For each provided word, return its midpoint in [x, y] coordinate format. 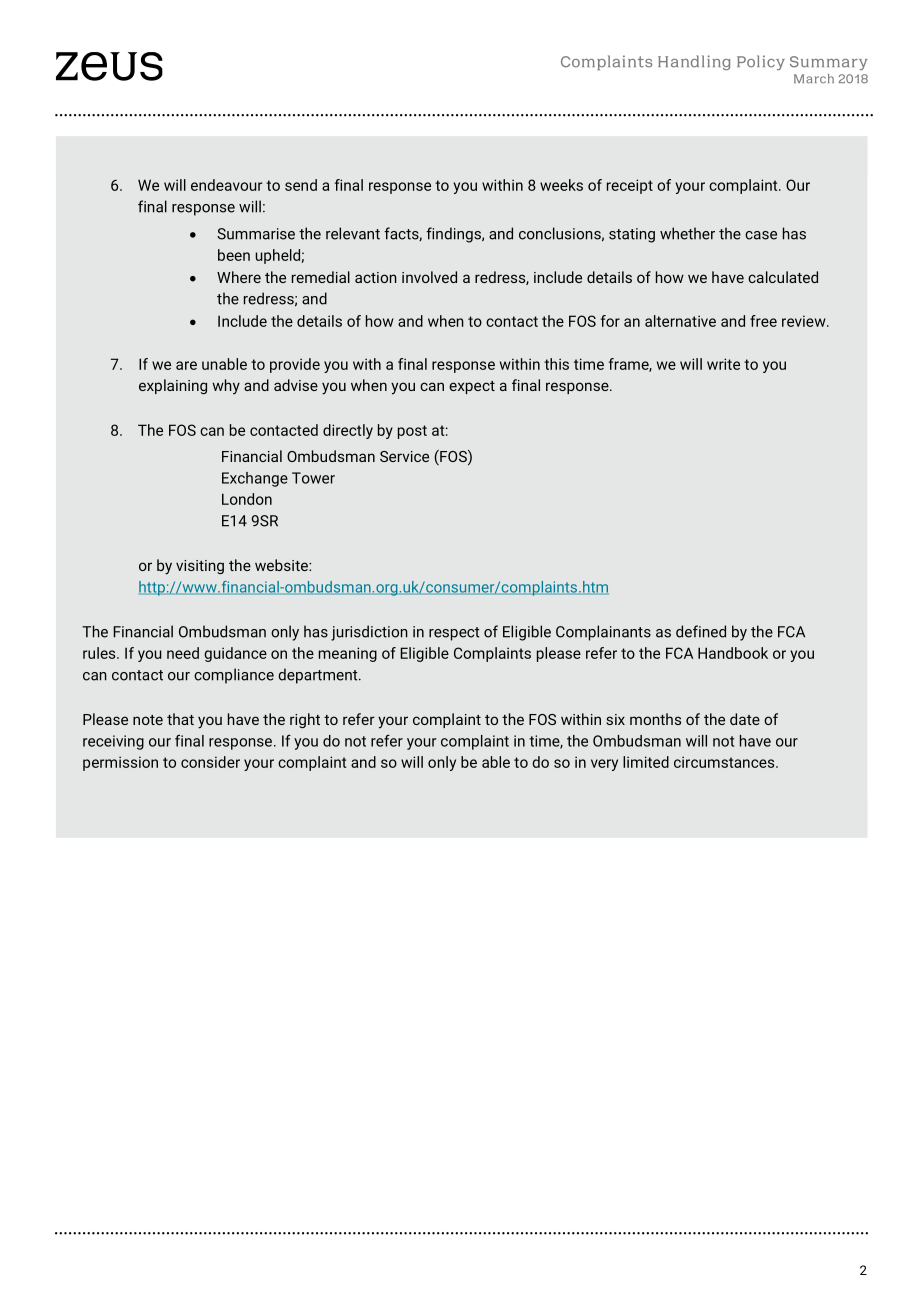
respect [454, 634]
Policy [761, 62]
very [604, 765]
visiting [200, 567]
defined [701, 631]
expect [472, 387]
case [761, 235]
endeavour [226, 185]
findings [454, 235]
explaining [173, 386]
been [234, 255]
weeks [561, 185]
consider [210, 762]
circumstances [725, 762]
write [723, 364]
